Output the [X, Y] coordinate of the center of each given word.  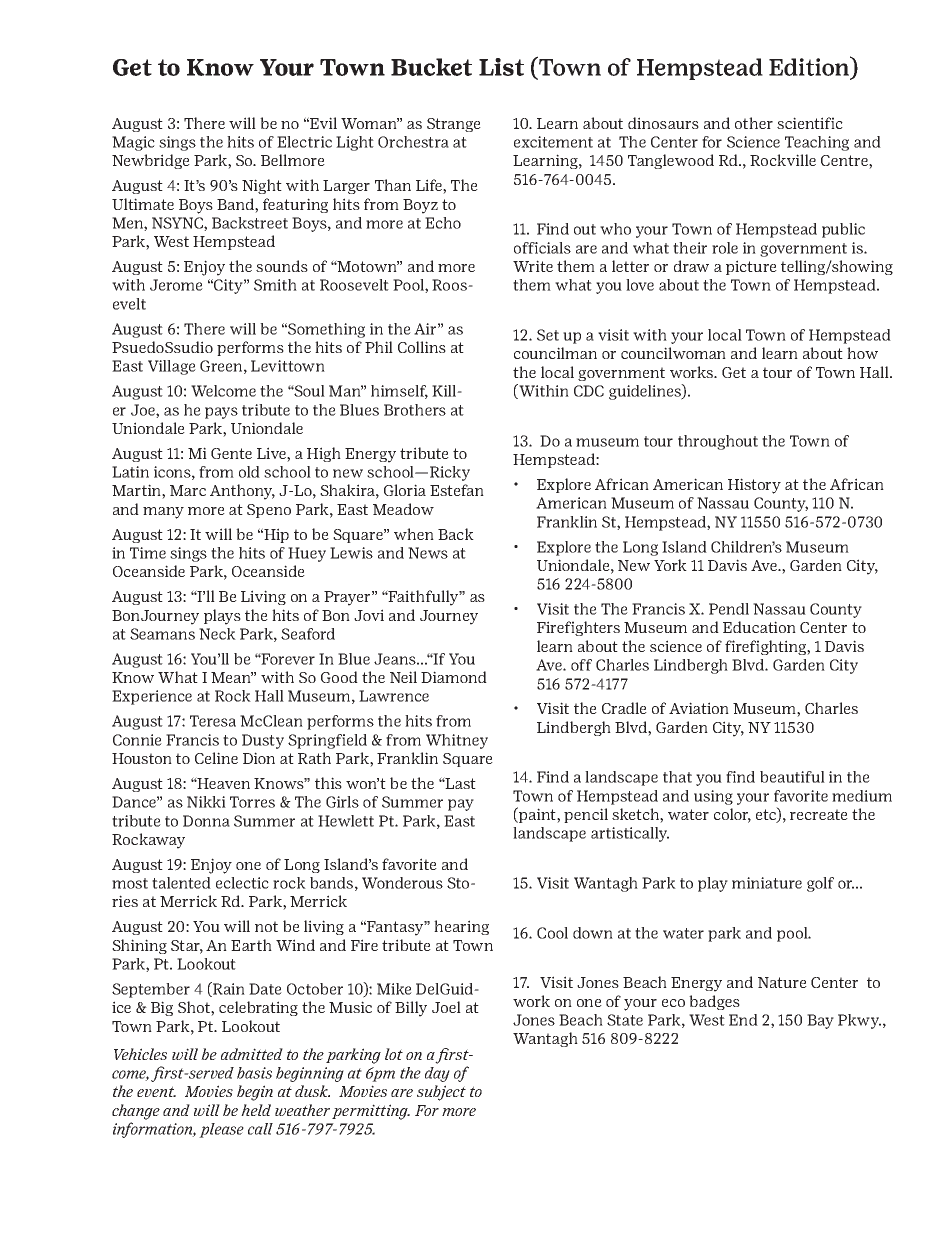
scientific [810, 123]
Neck [217, 634]
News [428, 553]
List [501, 67]
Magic [133, 143]
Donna [206, 821]
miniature [767, 883]
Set [548, 335]
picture [751, 267]
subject [441, 1093]
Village [172, 367]
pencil [586, 815]
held [256, 1110]
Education [759, 627]
